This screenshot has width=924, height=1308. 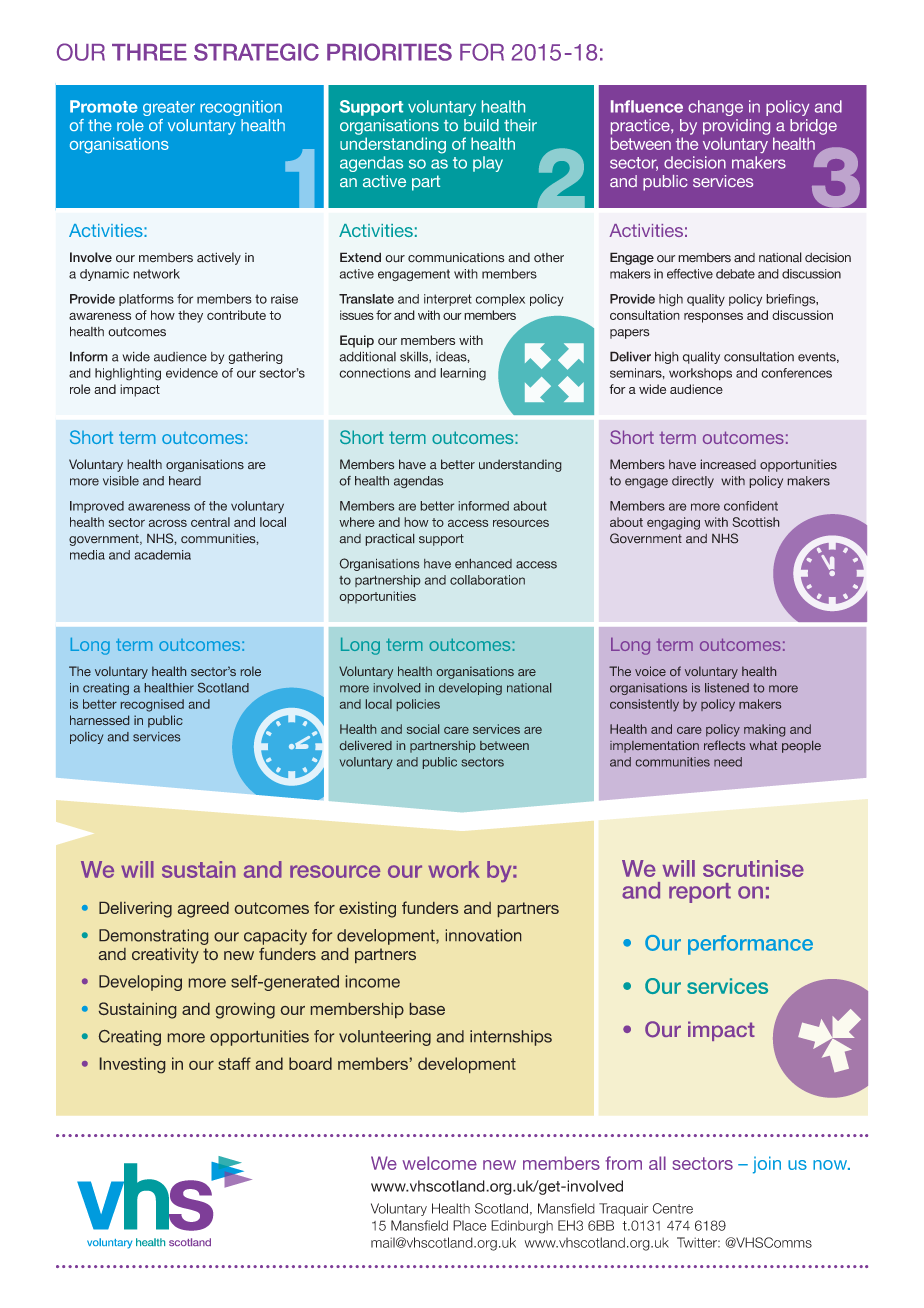 I want to click on build, so click(x=481, y=125).
